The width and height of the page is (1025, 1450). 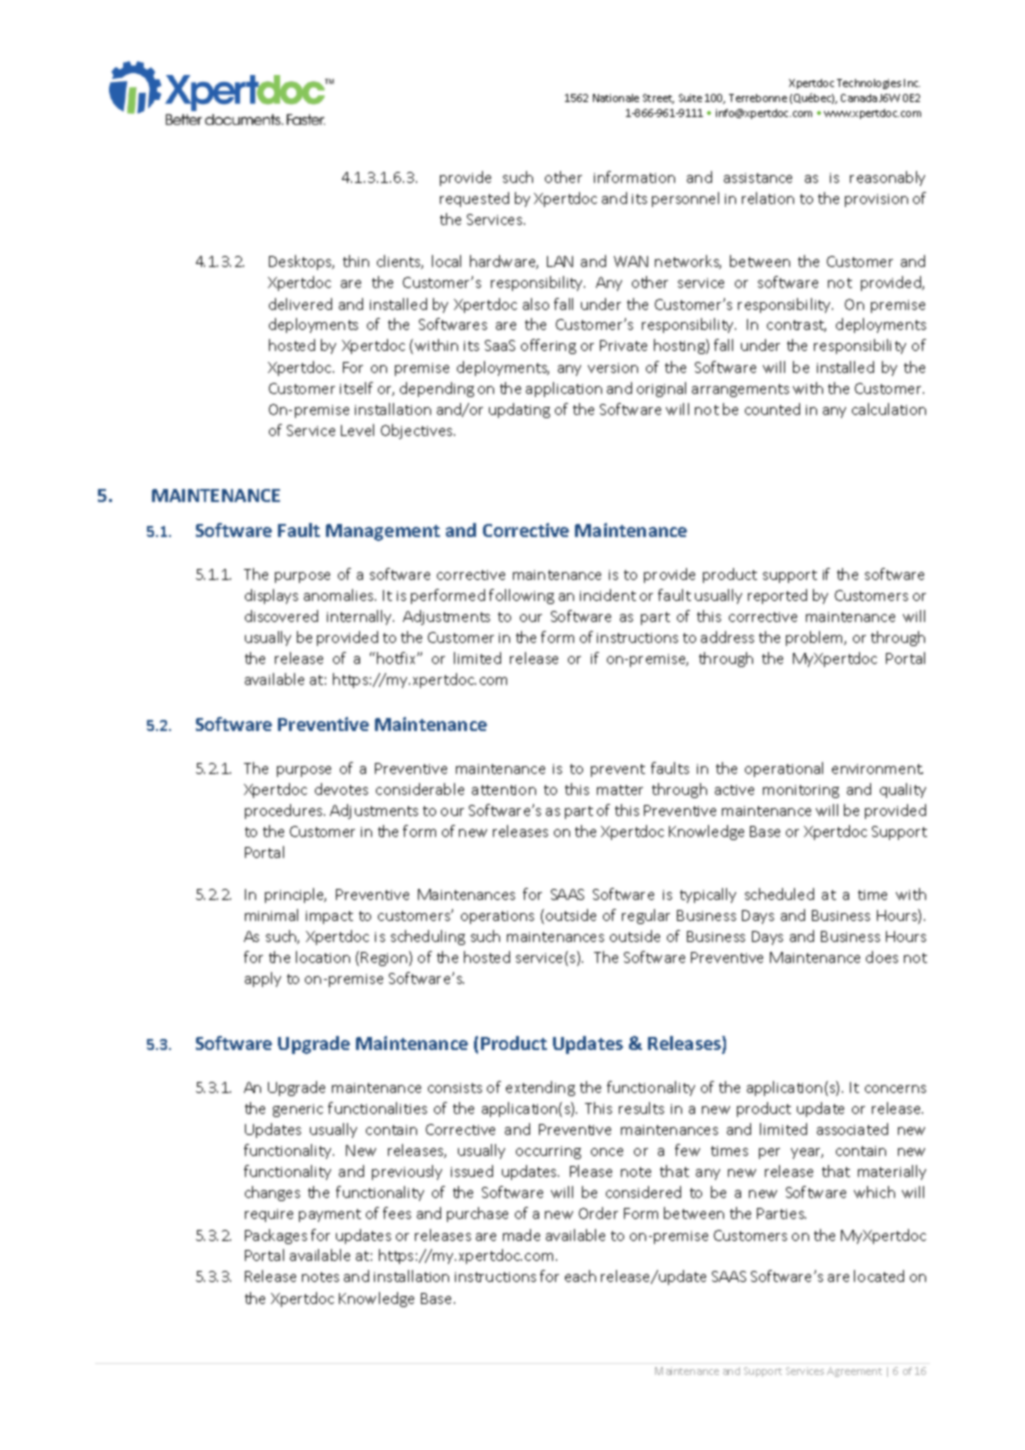 I want to click on requested, so click(x=474, y=199).
